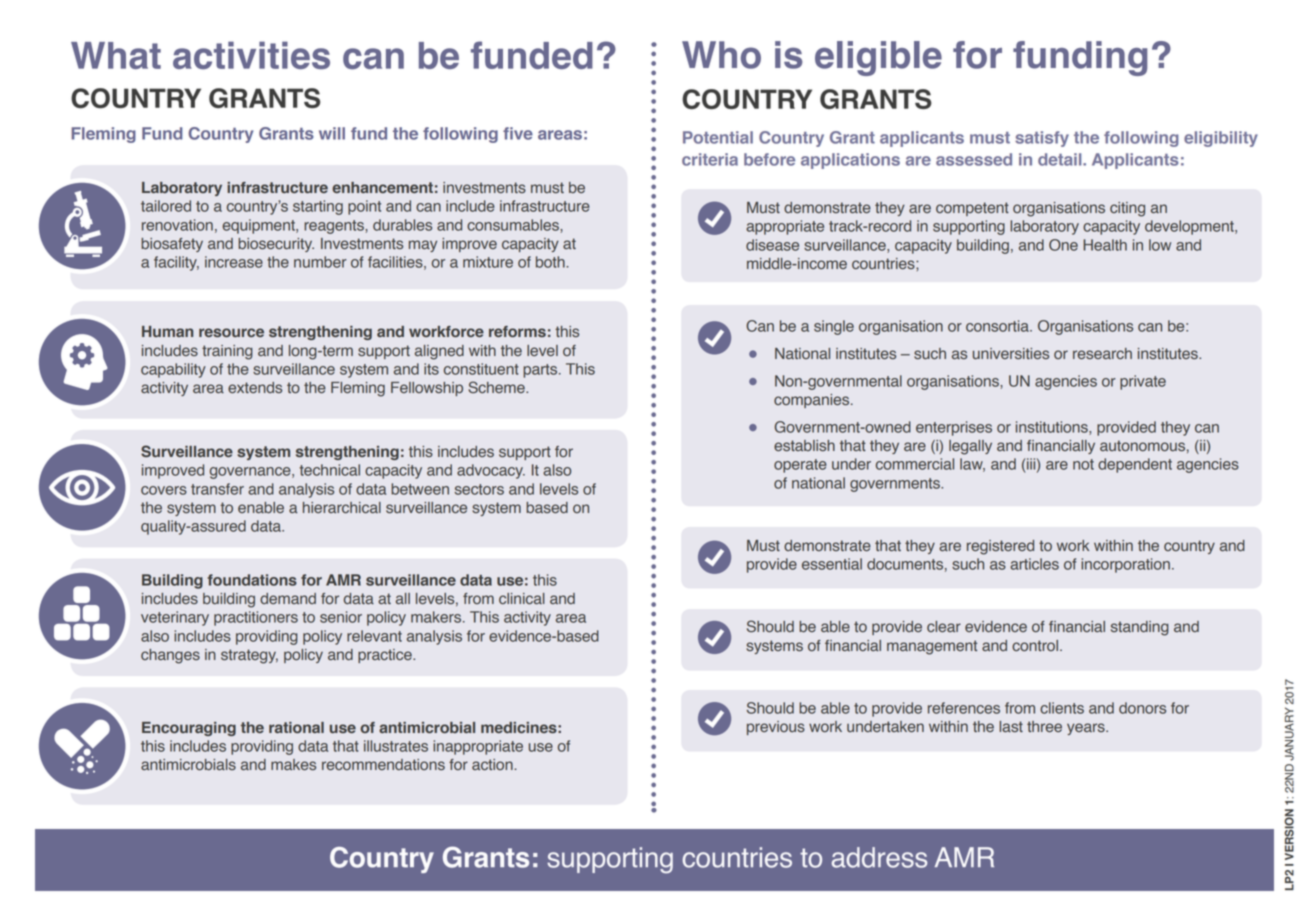 Image resolution: width=1308 pixels, height=924 pixels. Describe the element at coordinates (251, 55) in the screenshot. I see `activities` at that location.
